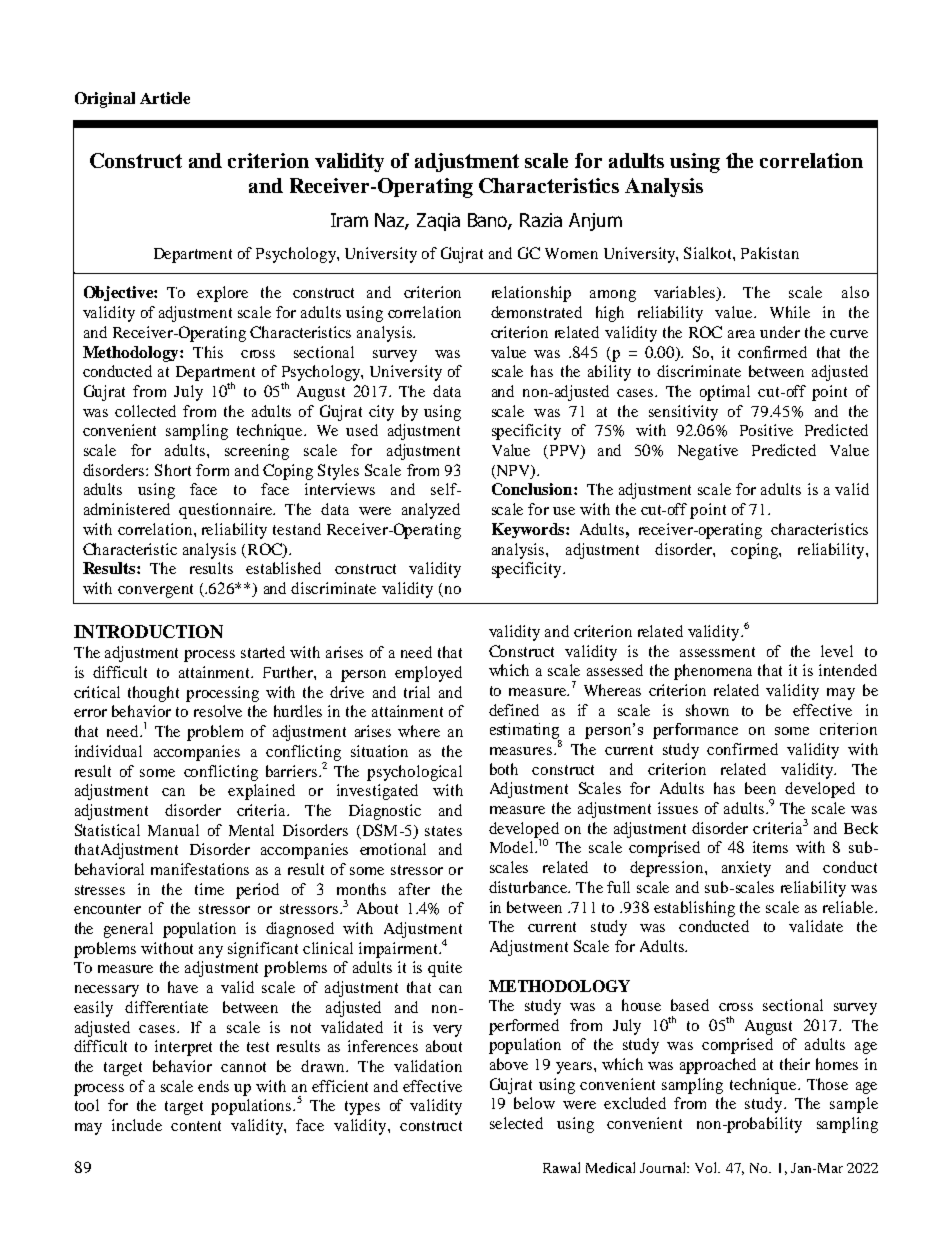  What do you see at coordinates (196, 1126) in the screenshot?
I see `content` at bounding box center [196, 1126].
